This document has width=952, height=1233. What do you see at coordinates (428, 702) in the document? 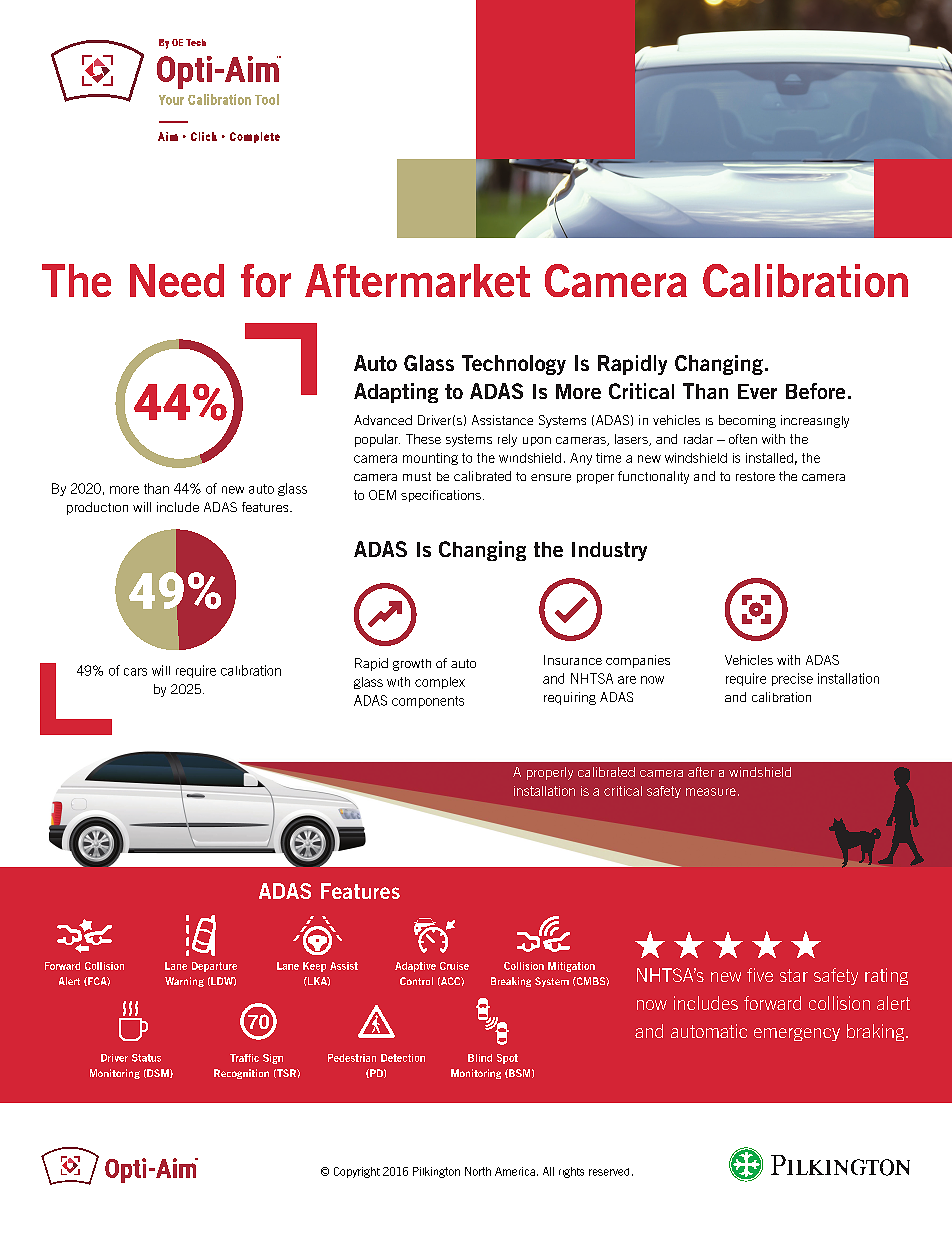
I see `components` at bounding box center [428, 702].
